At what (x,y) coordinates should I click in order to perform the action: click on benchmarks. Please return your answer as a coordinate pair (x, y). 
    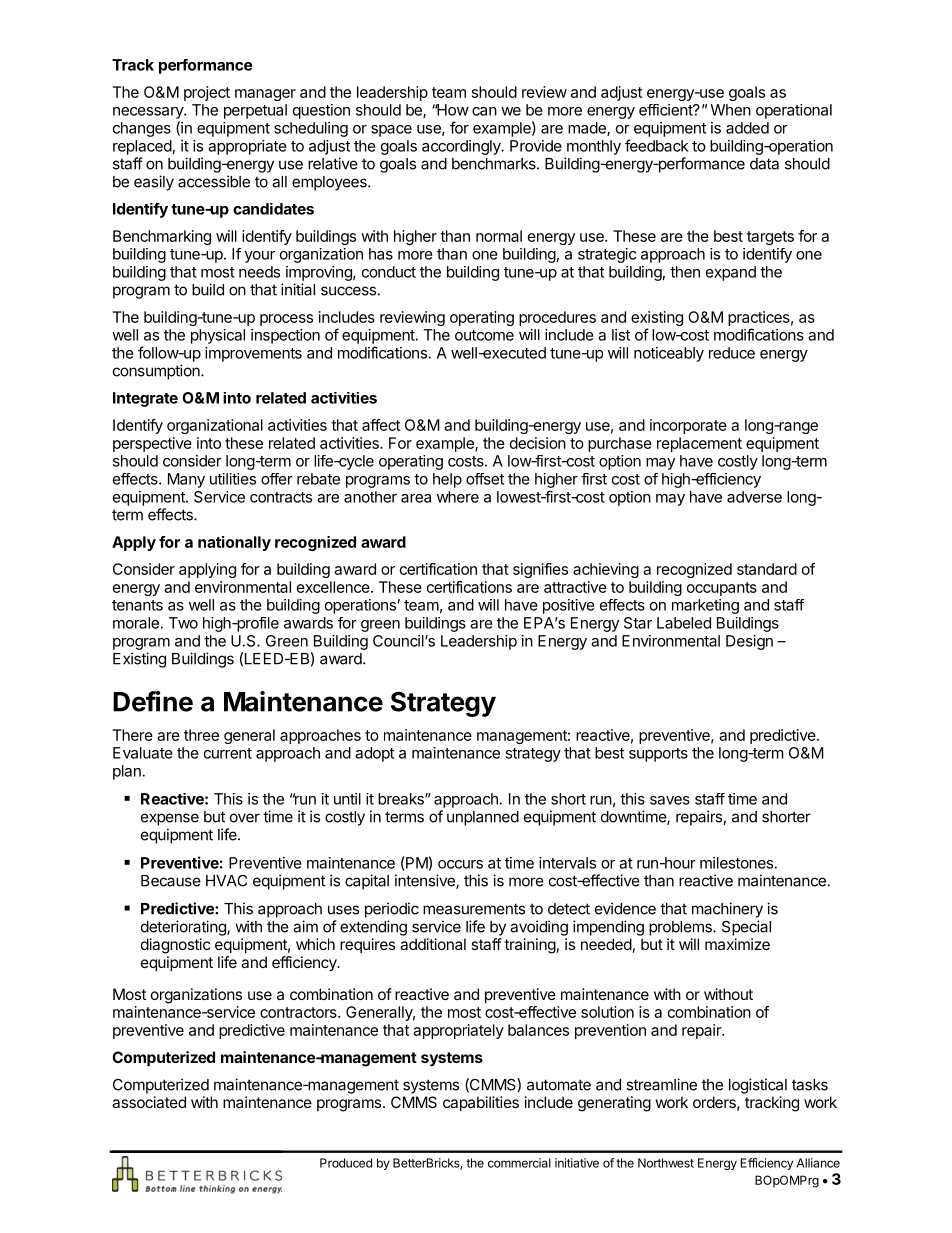
    Looking at the image, I should click on (495, 164).
